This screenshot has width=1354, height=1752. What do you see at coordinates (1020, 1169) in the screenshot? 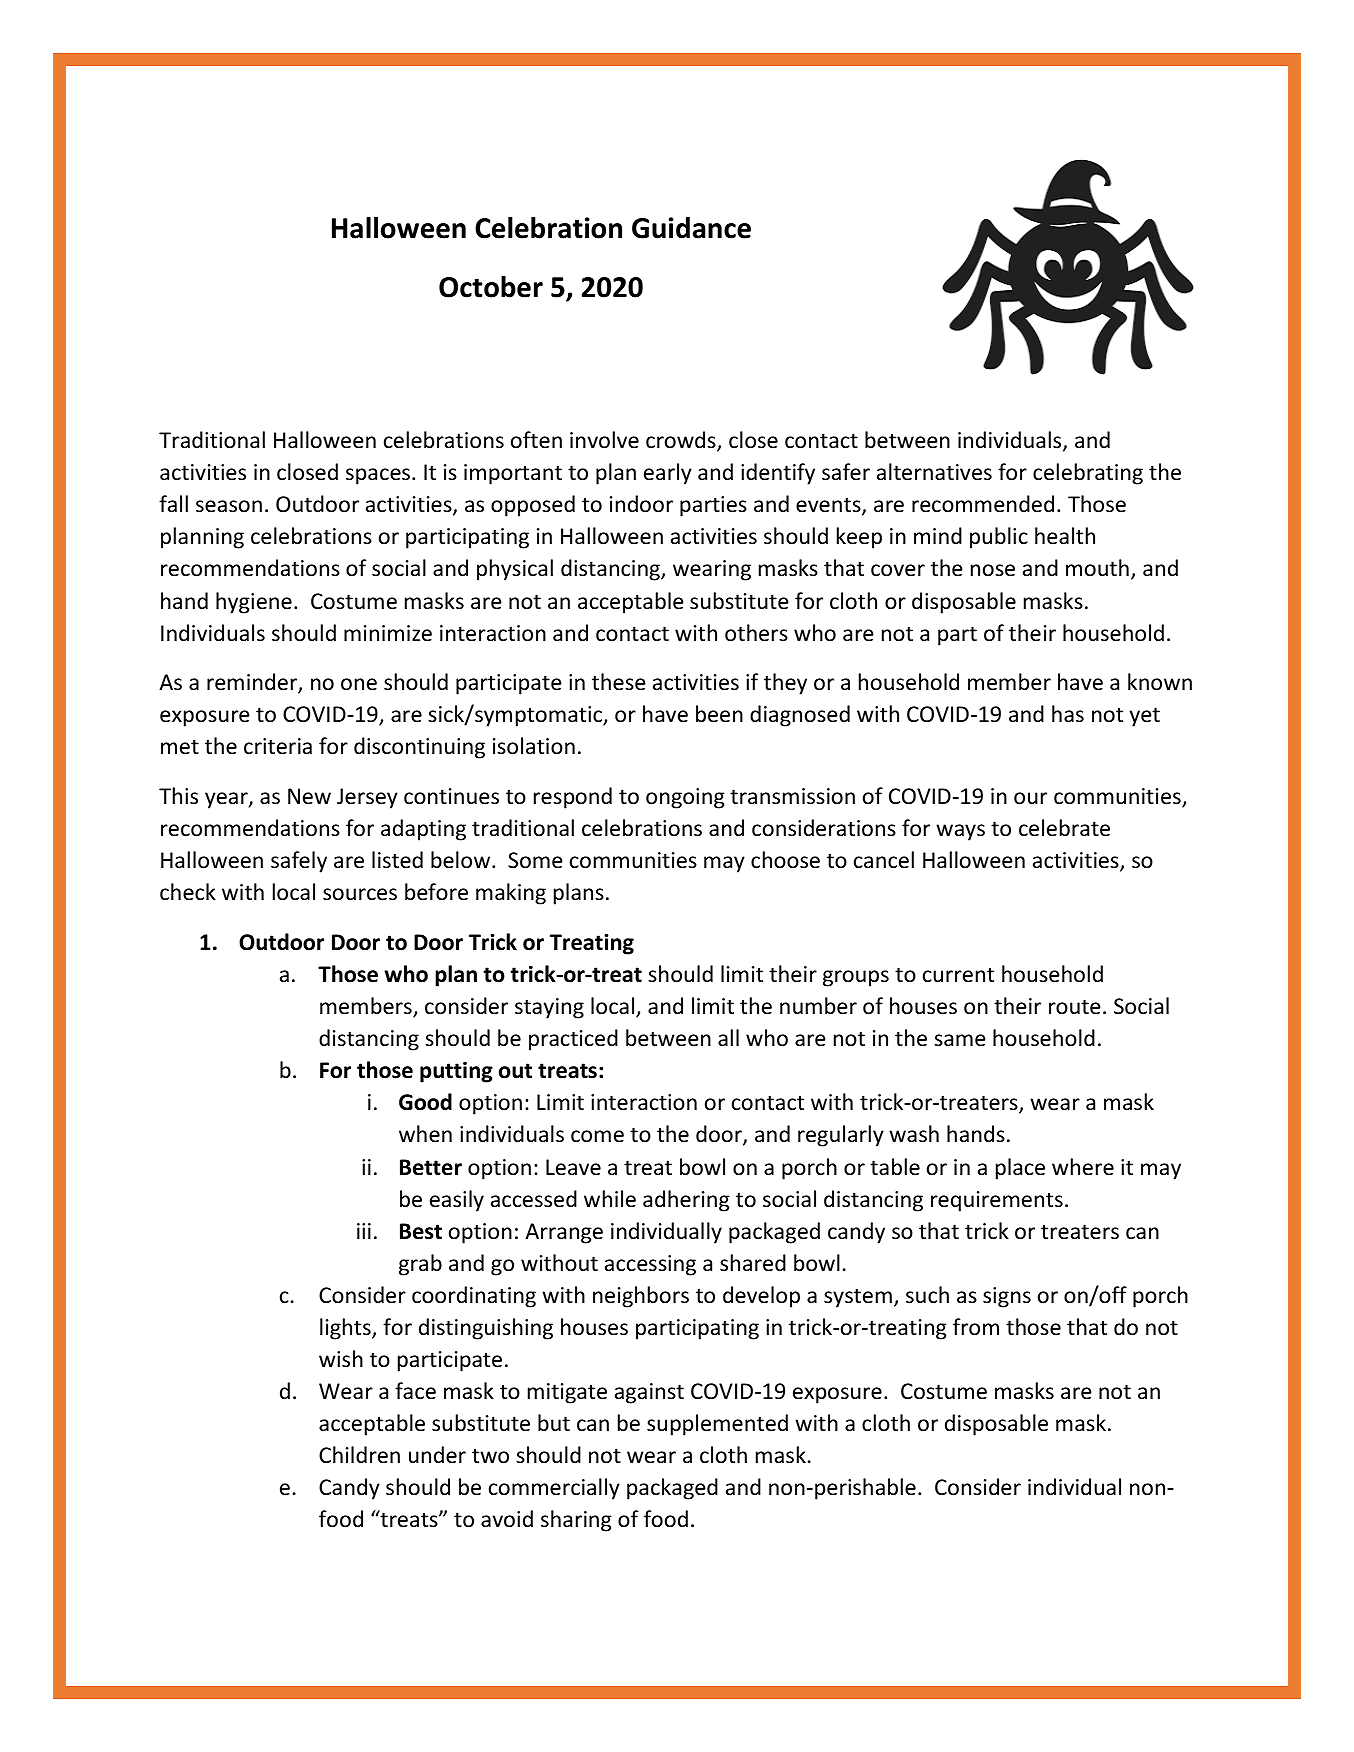
I see `place` at bounding box center [1020, 1169].
